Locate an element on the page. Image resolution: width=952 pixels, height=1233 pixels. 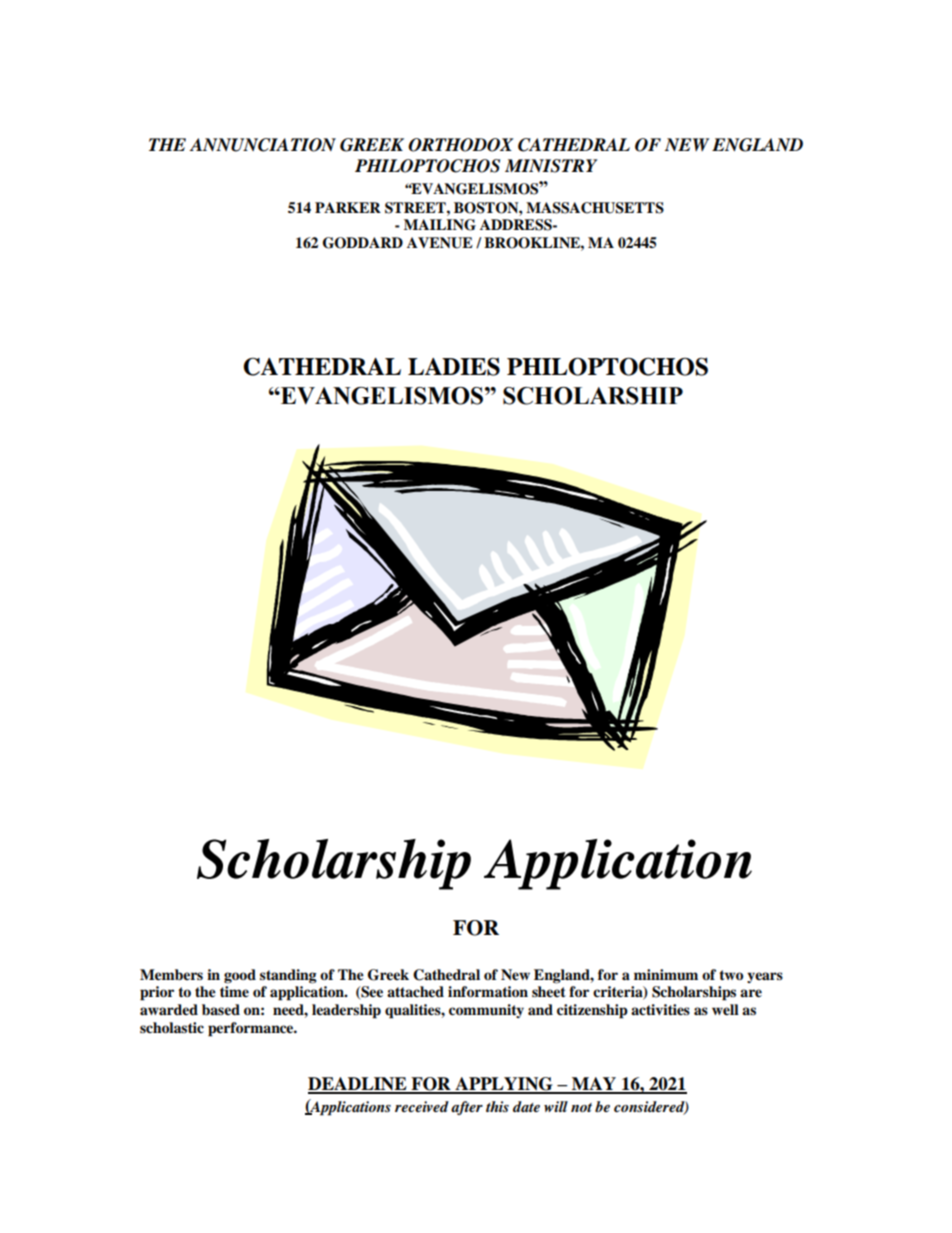
LADIES is located at coordinates (454, 367).
